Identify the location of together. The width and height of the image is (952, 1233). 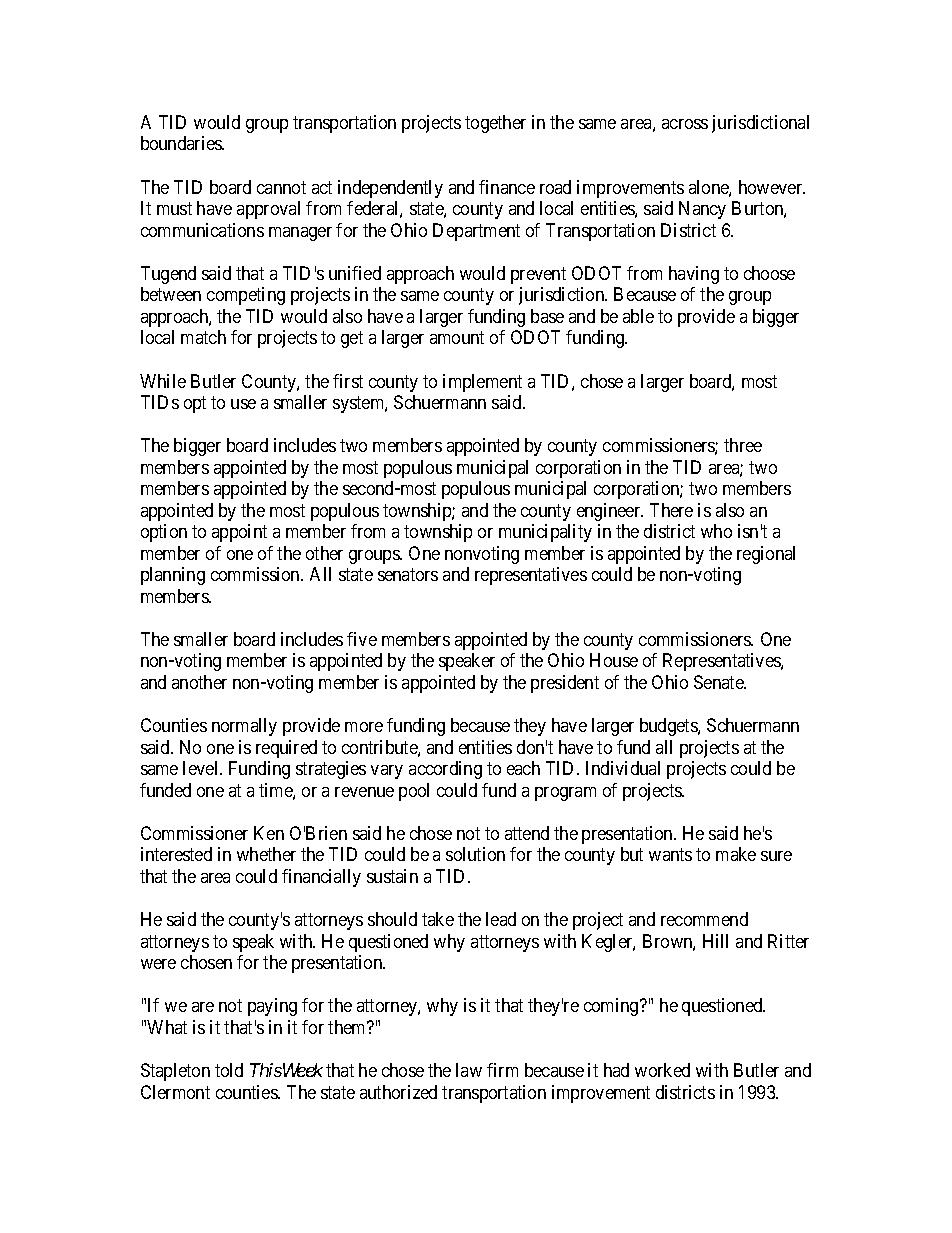
(495, 124).
